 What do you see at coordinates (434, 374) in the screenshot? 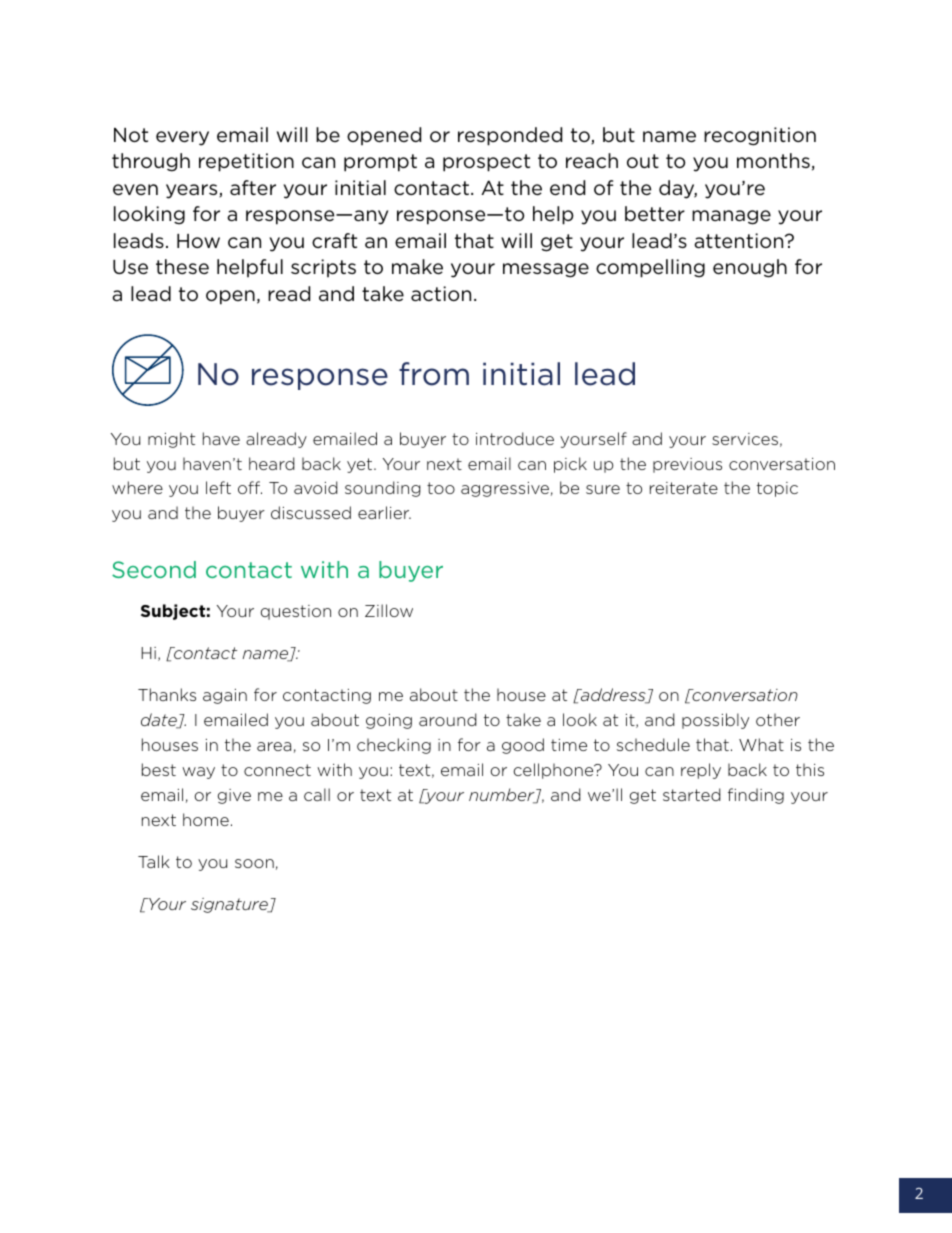
I see `from` at bounding box center [434, 374].
